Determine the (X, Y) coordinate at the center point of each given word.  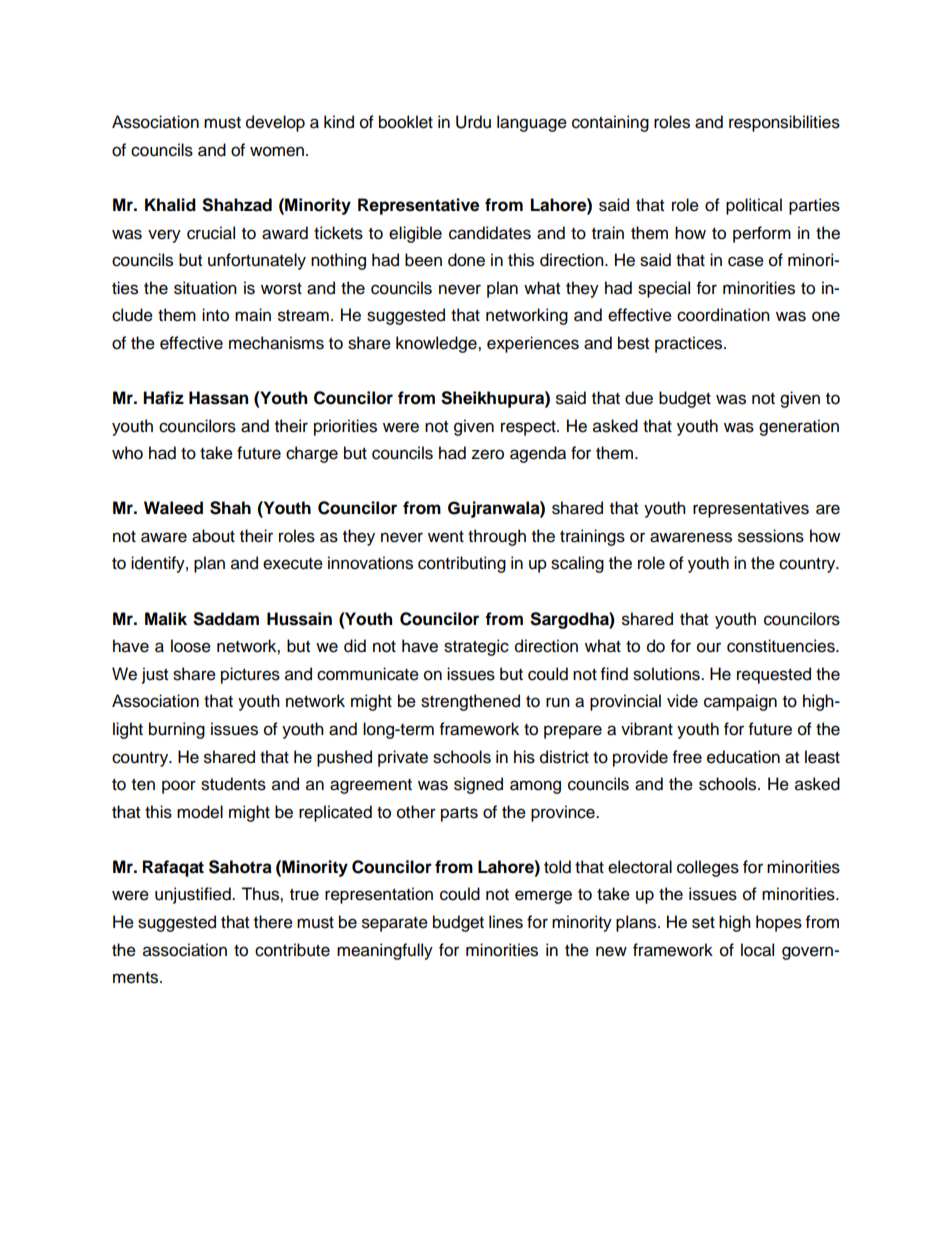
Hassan (218, 398)
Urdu (473, 122)
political (754, 206)
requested (774, 675)
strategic (476, 647)
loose (191, 646)
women (277, 151)
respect (529, 428)
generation (799, 427)
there (273, 922)
